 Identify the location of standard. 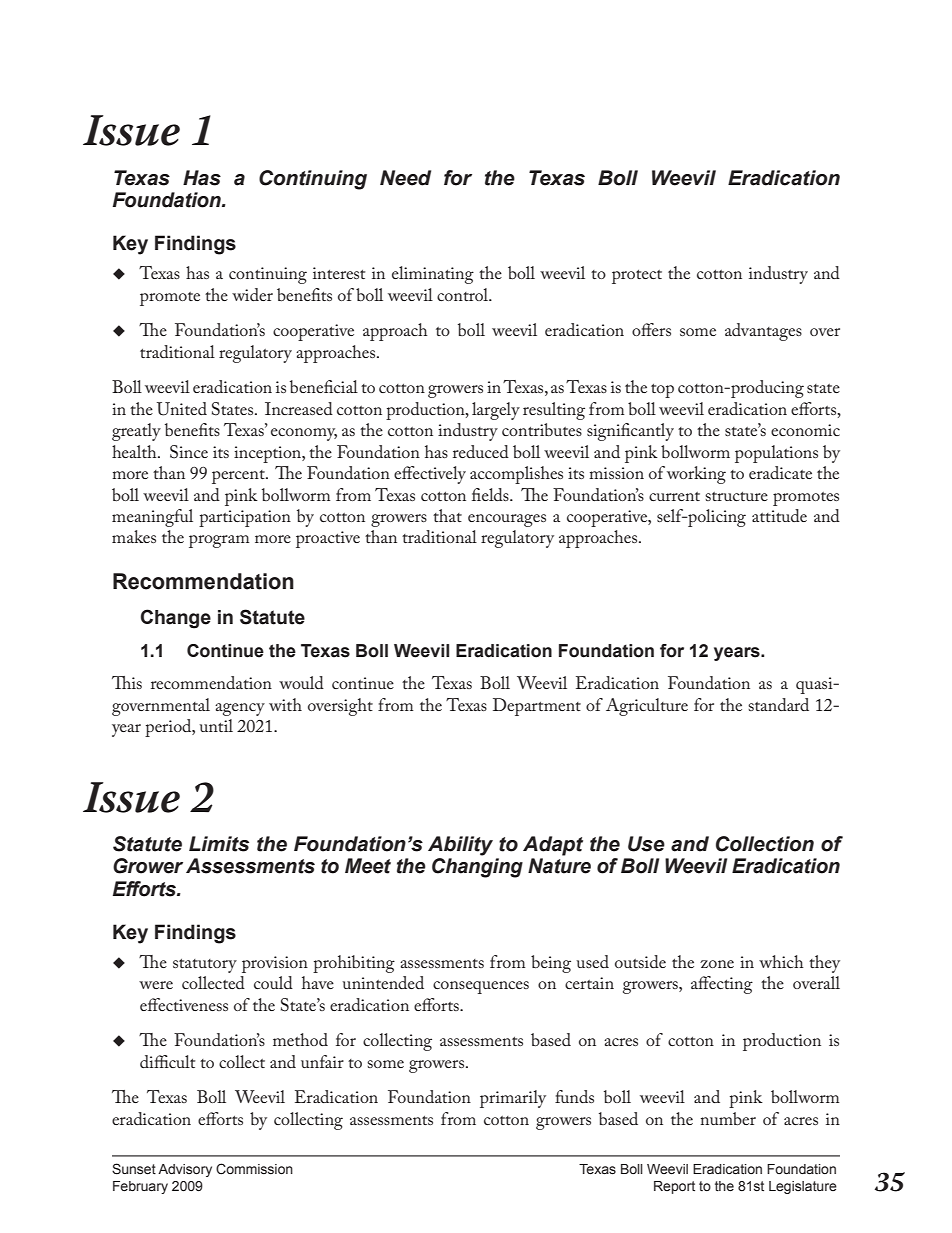
(778, 704).
